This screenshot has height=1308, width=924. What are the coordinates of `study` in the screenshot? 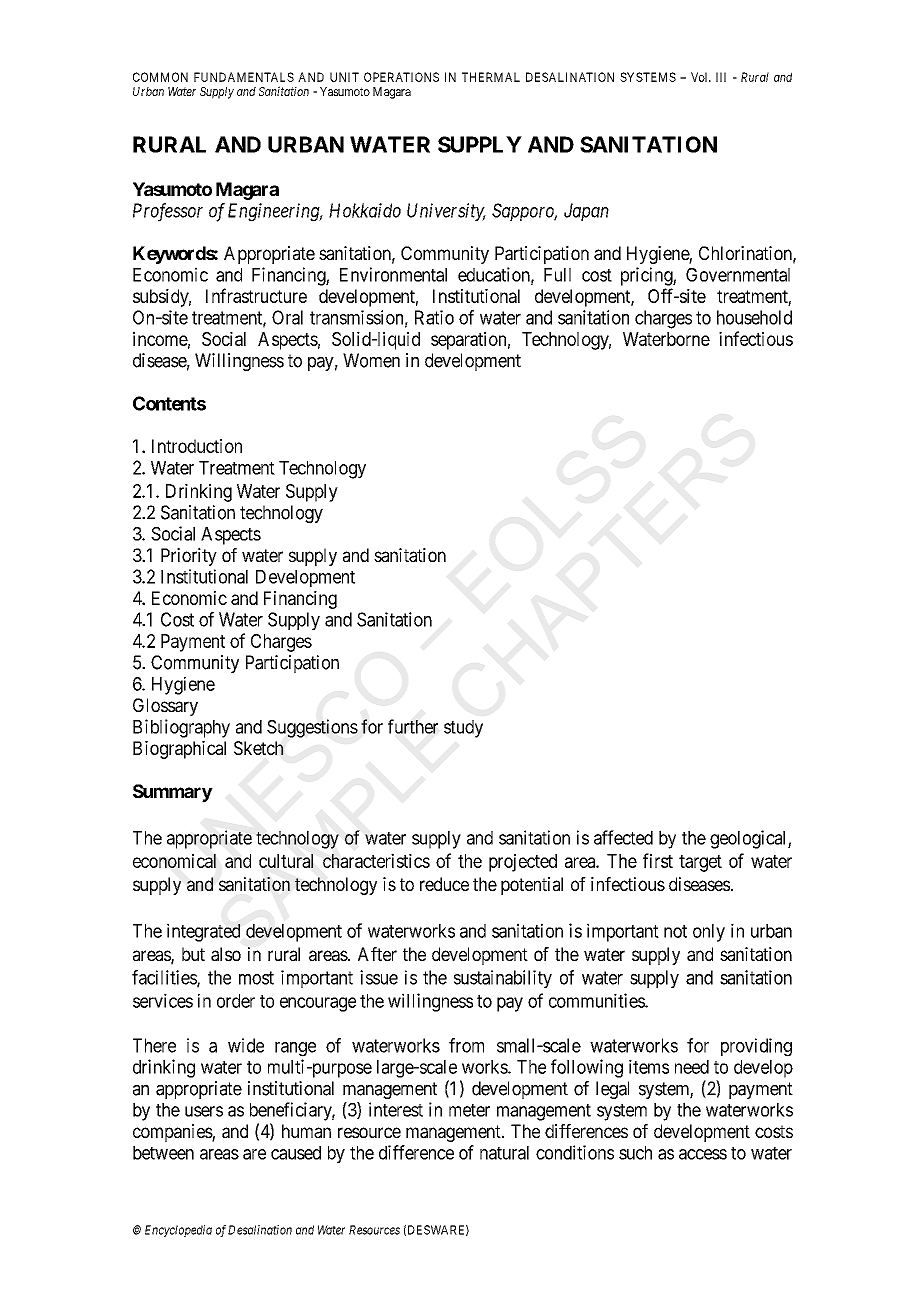 It's located at (463, 729).
